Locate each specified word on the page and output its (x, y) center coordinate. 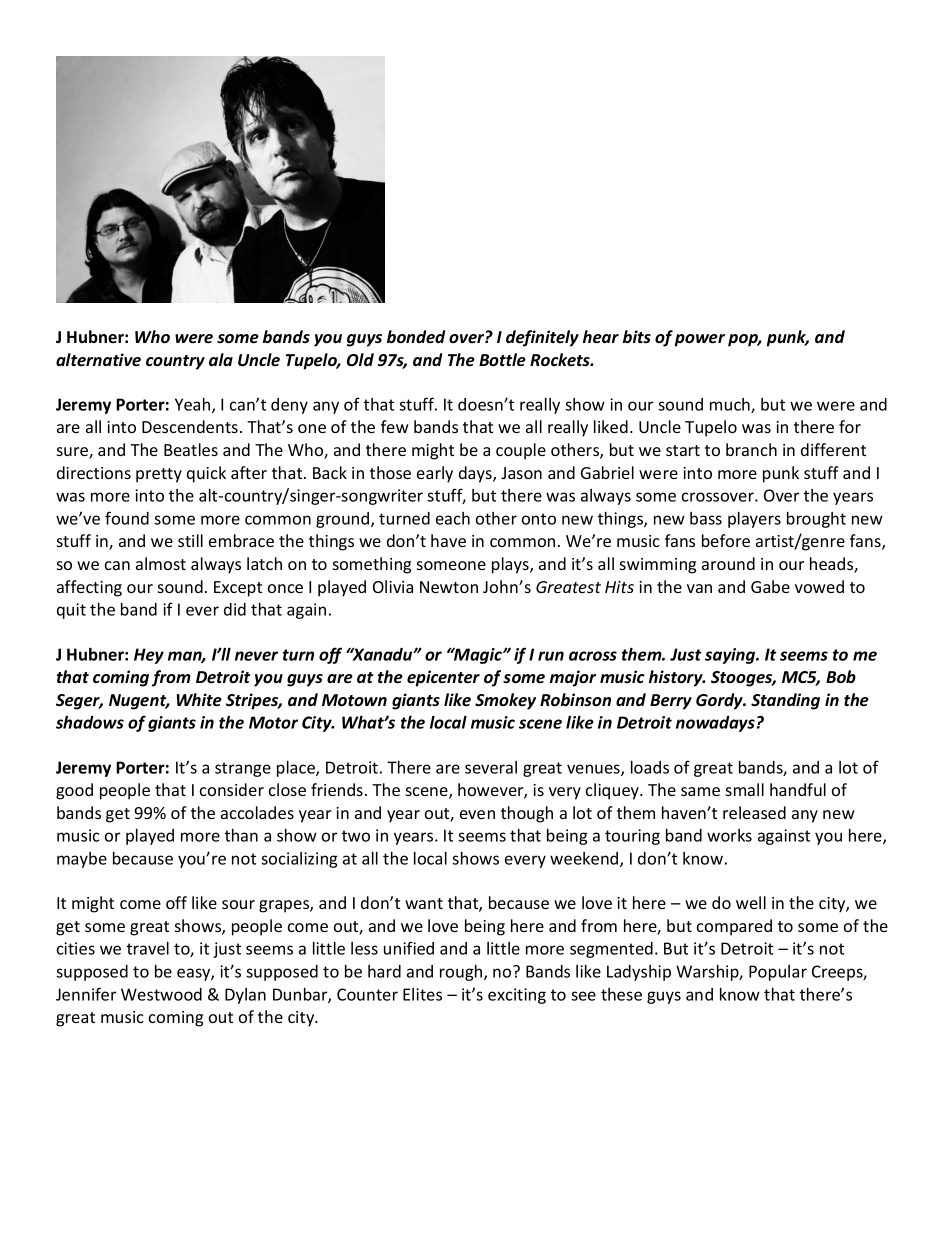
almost (161, 563)
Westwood (161, 994)
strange (243, 769)
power (699, 340)
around (728, 563)
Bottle (502, 360)
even (477, 814)
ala (221, 359)
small (745, 789)
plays (511, 565)
